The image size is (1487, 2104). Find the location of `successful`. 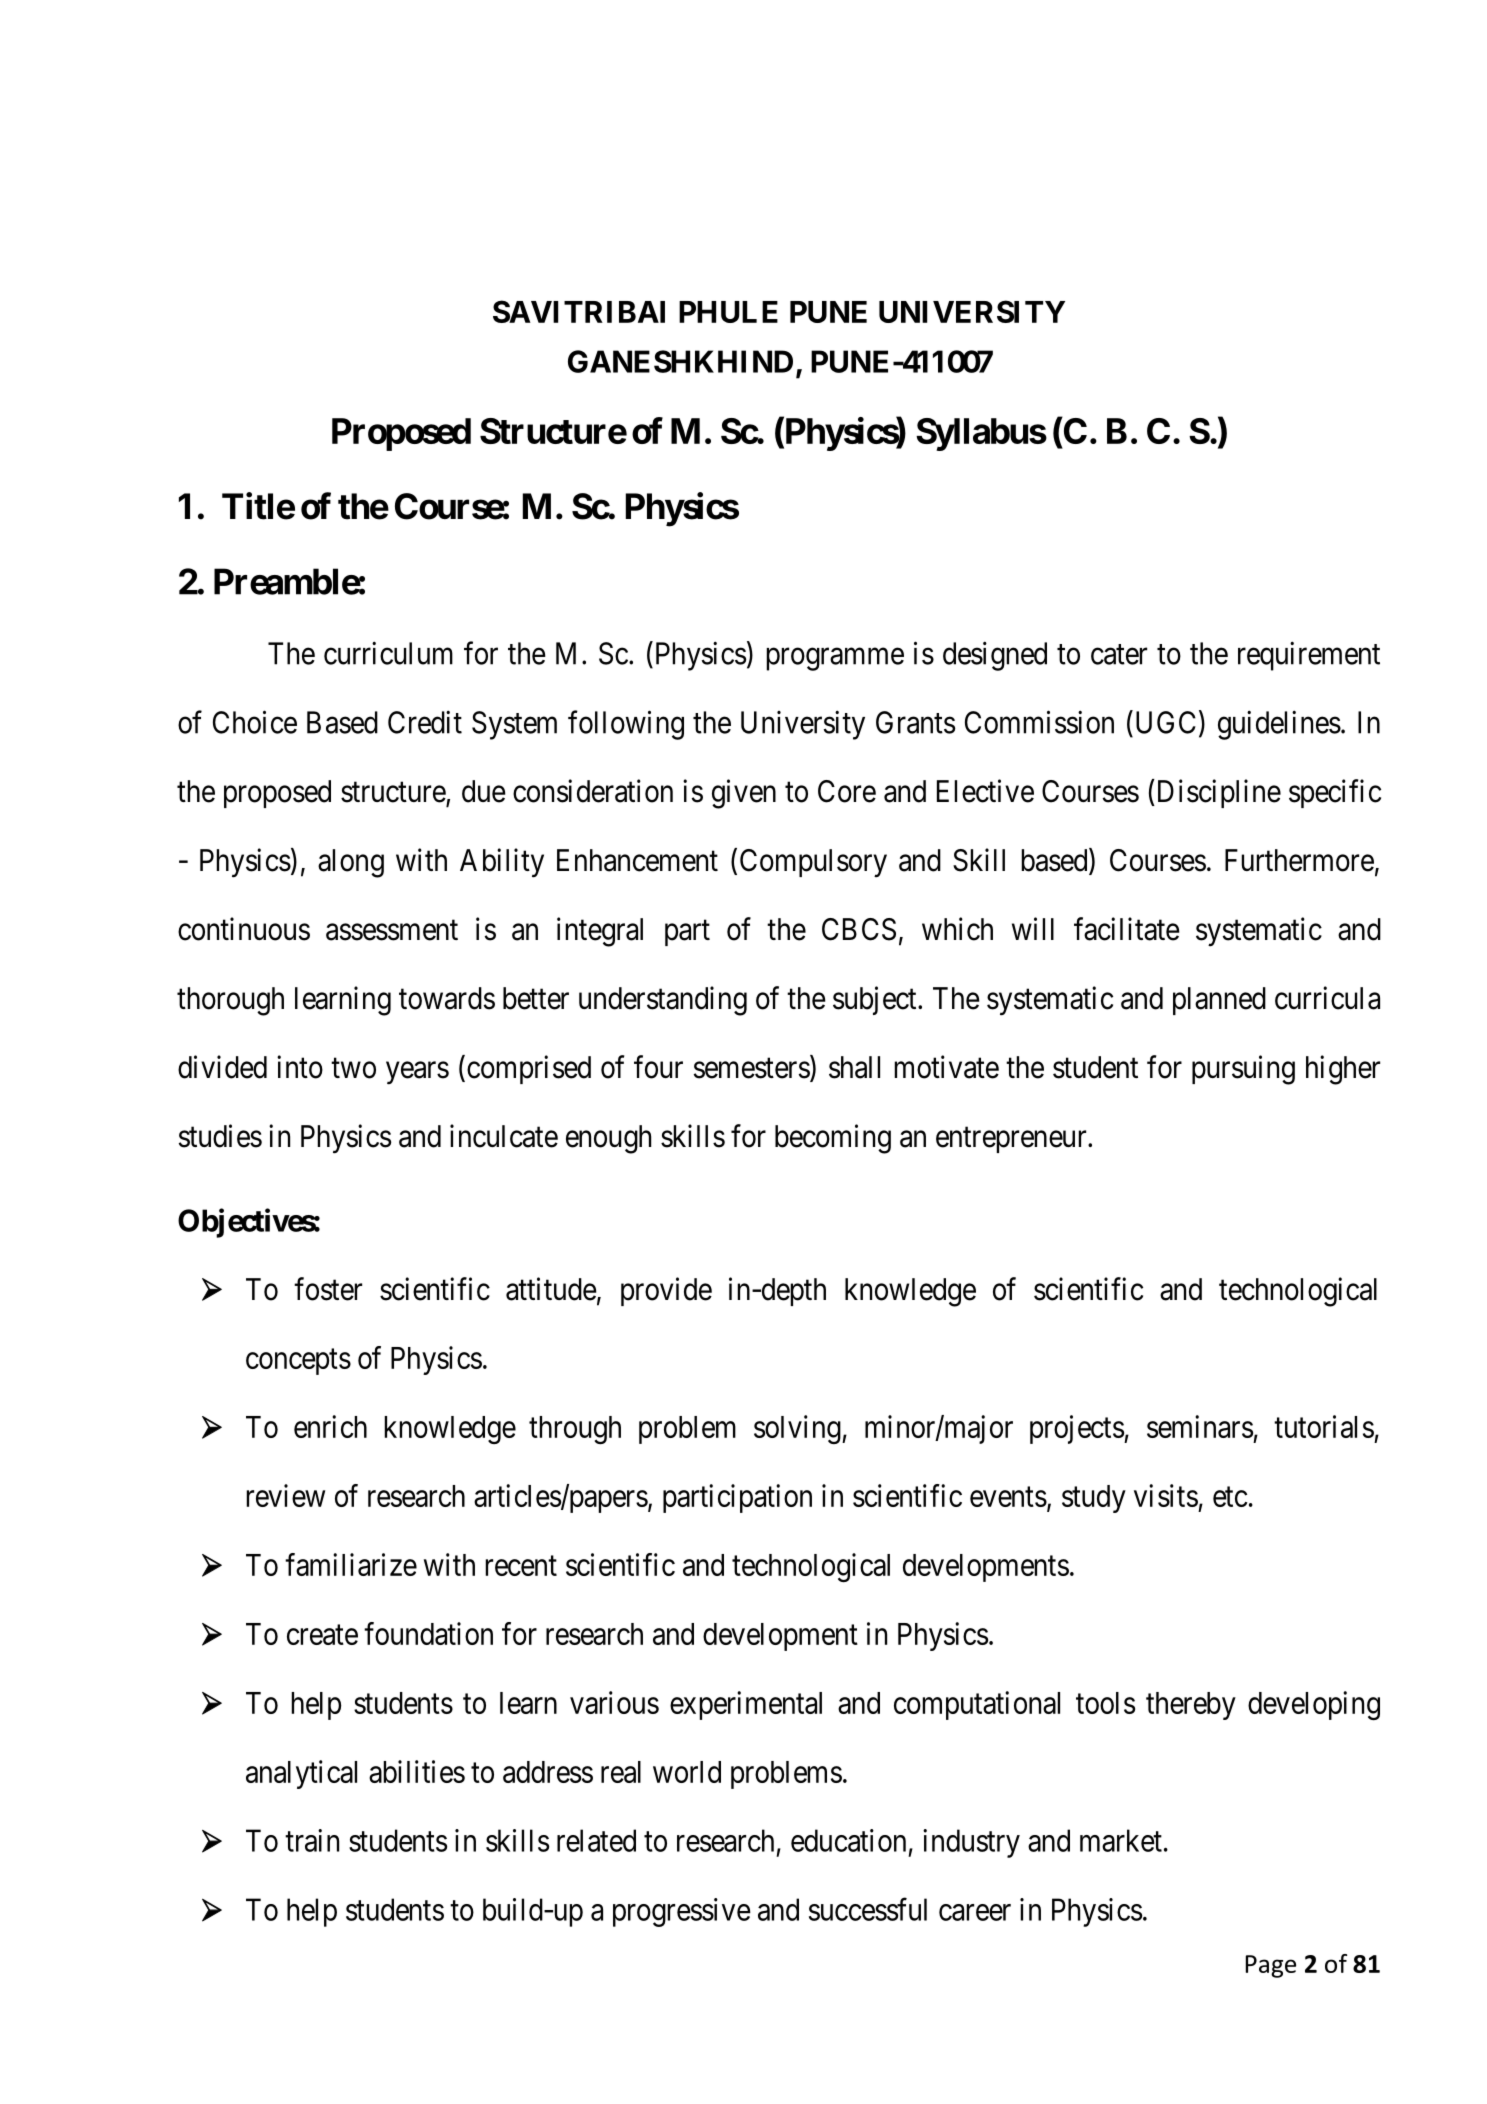

successful is located at coordinates (868, 1909).
